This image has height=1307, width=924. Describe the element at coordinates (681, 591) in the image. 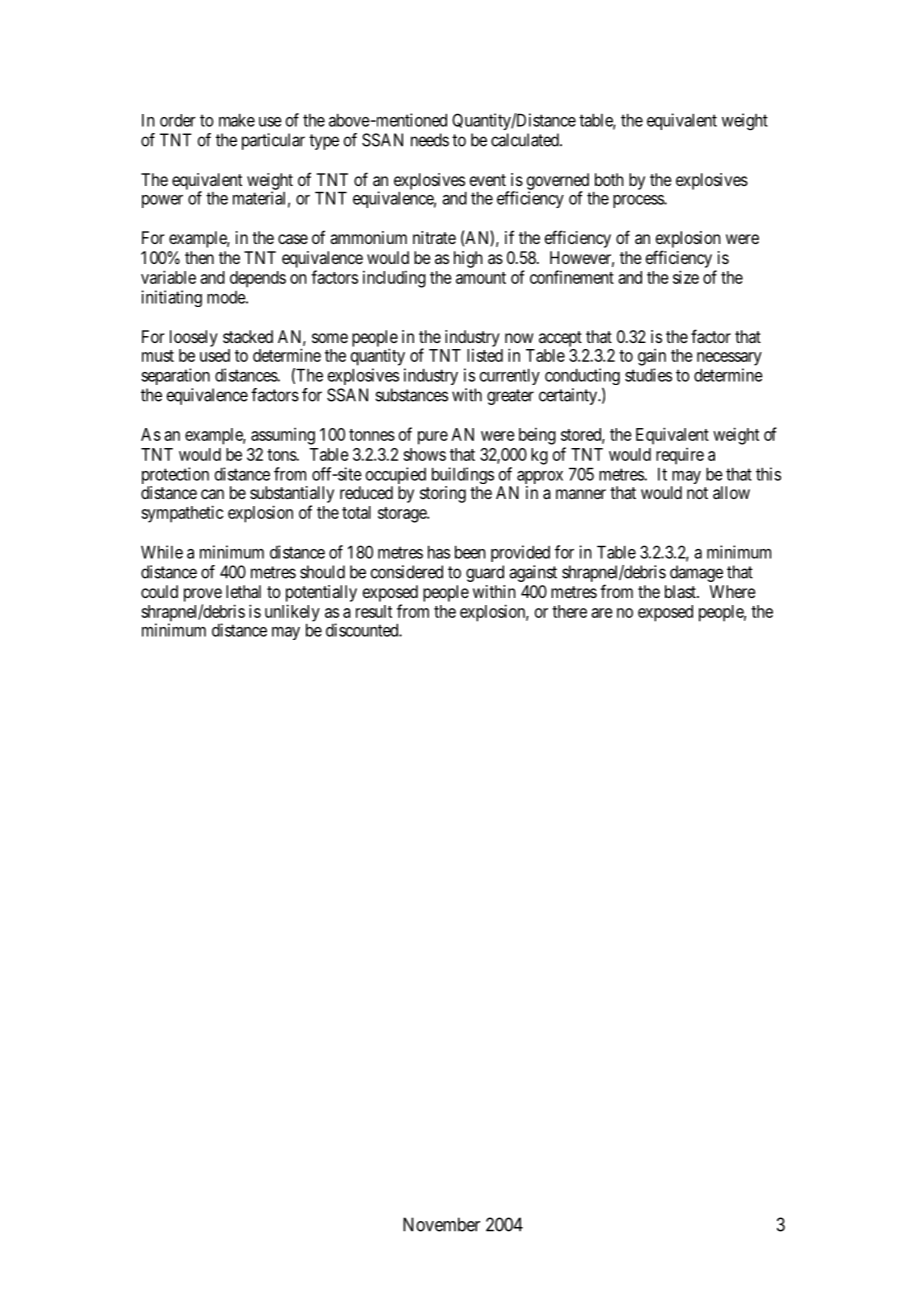

I see `blast` at that location.
